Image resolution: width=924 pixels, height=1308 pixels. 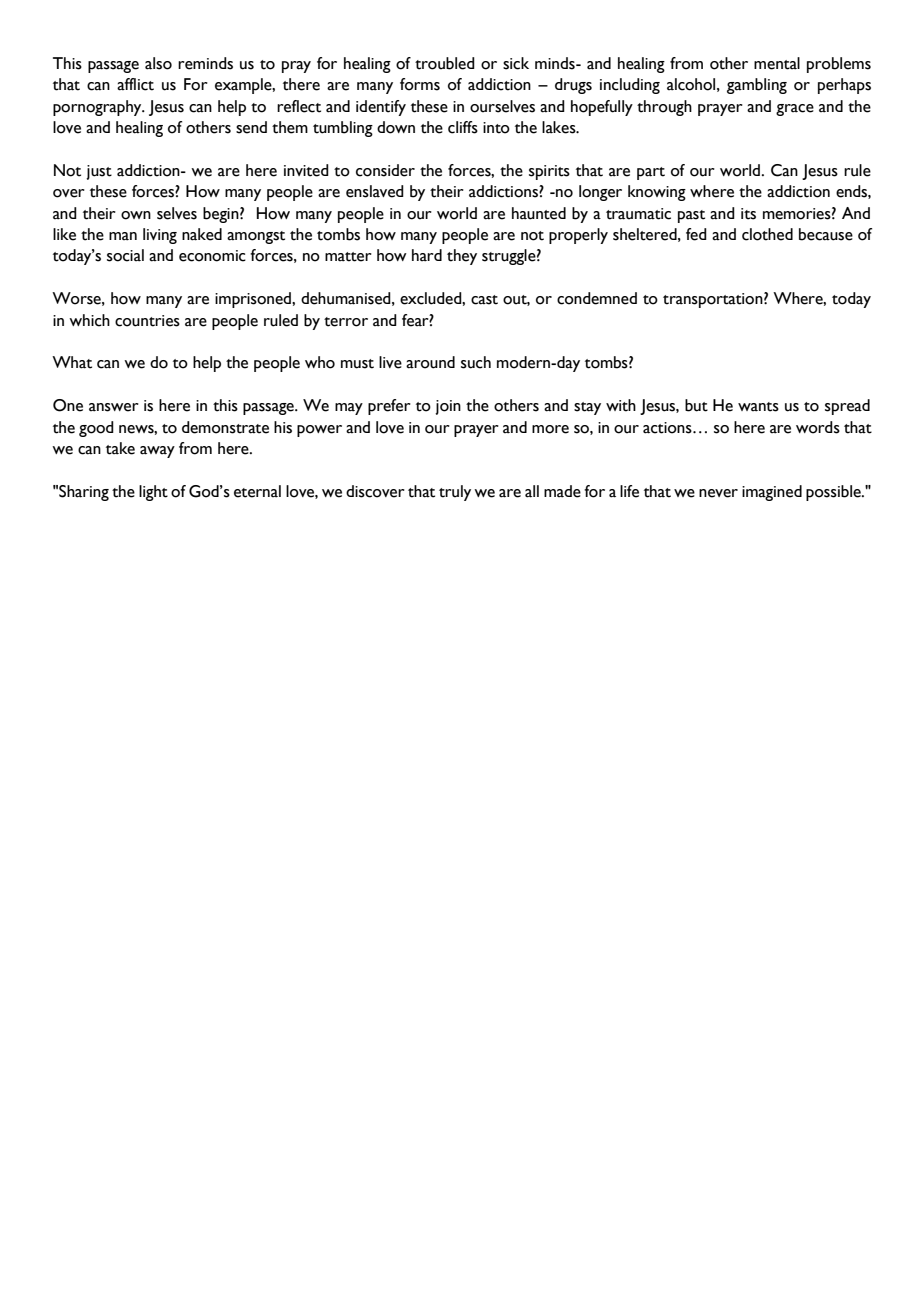 What do you see at coordinates (691, 216) in the image?
I see `past` at bounding box center [691, 216].
